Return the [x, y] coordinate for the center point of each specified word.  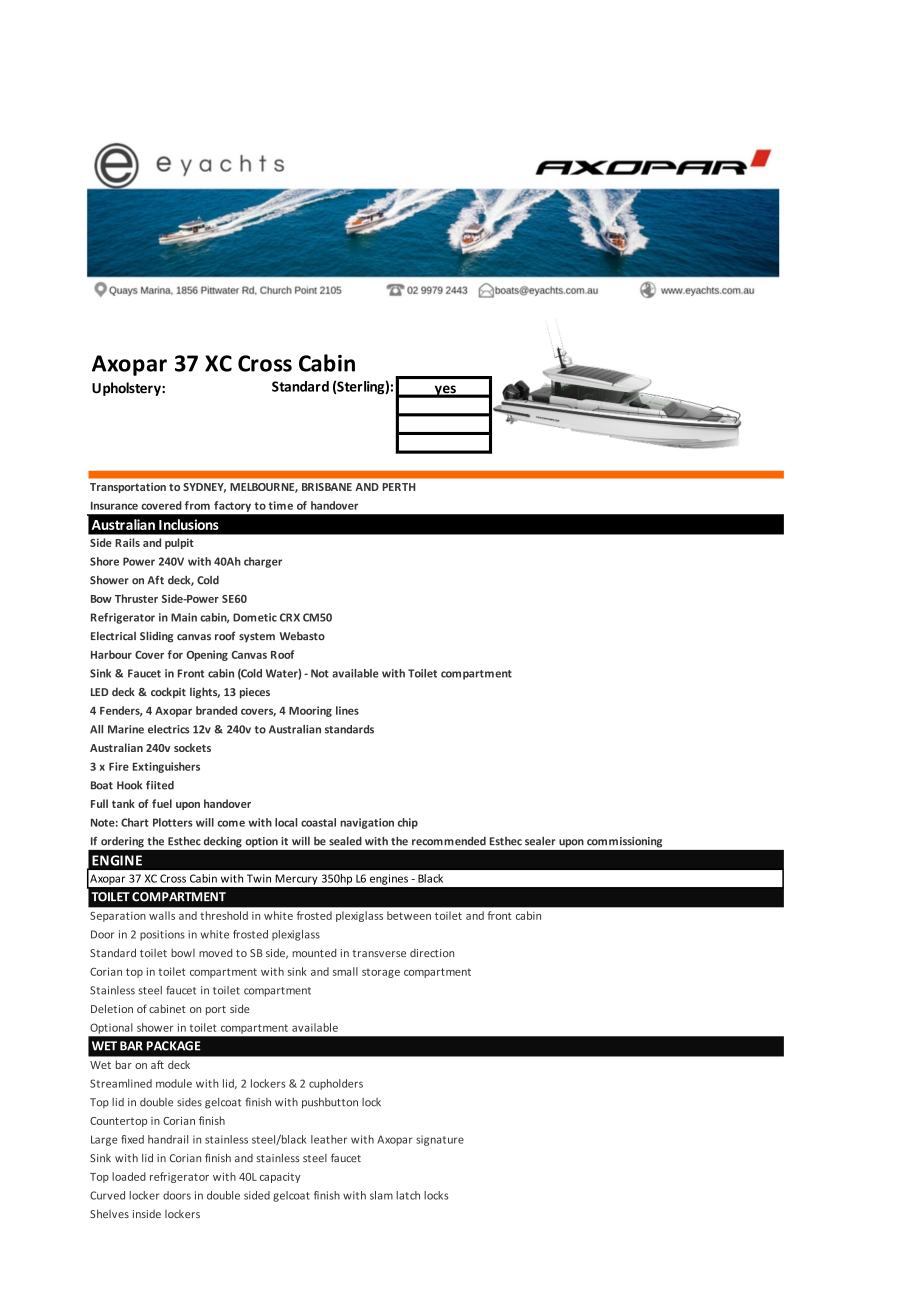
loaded [129, 1176]
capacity [280, 1177]
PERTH [398, 487]
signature [440, 1140]
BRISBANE [327, 487]
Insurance [114, 505]
